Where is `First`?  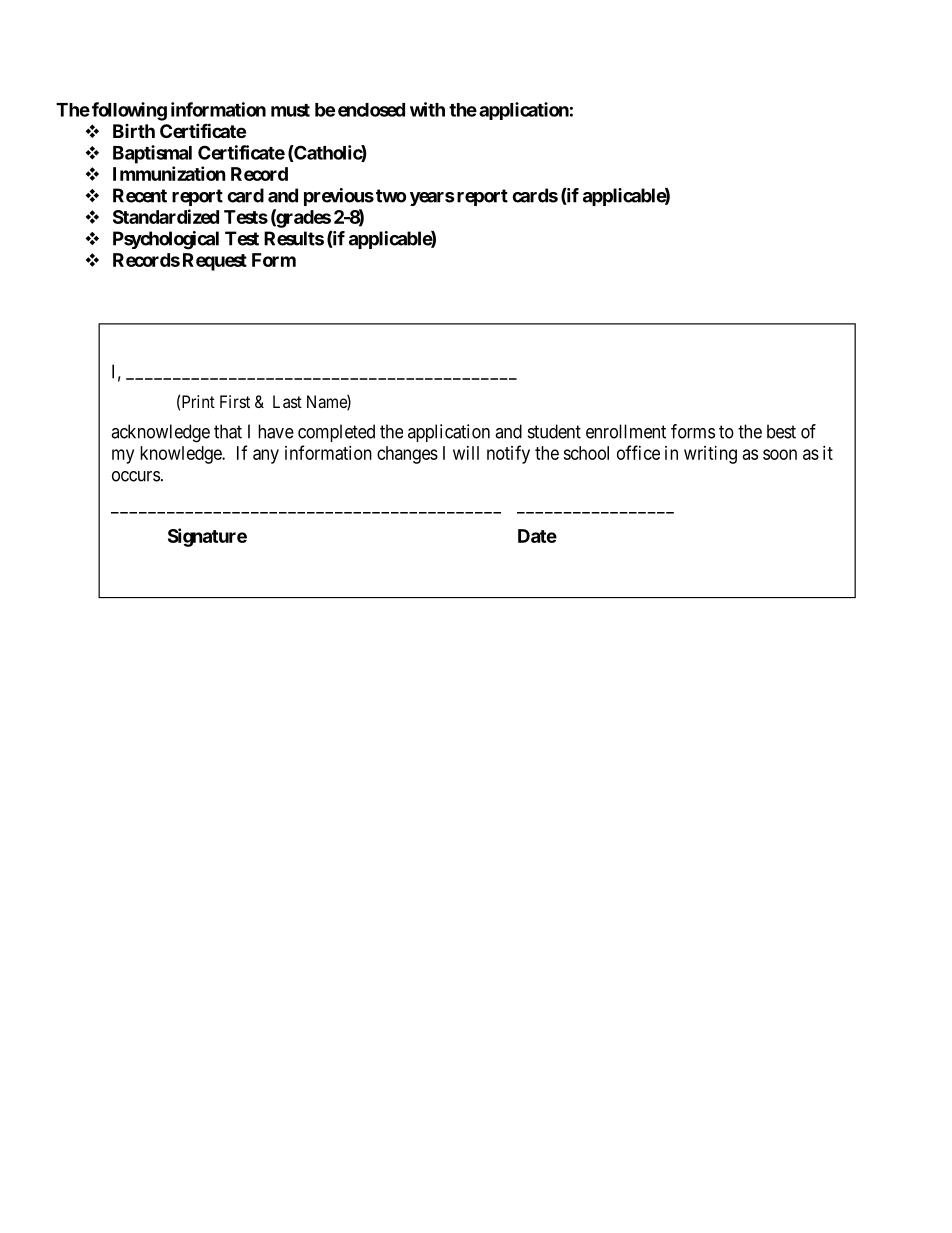
First is located at coordinates (235, 401).
